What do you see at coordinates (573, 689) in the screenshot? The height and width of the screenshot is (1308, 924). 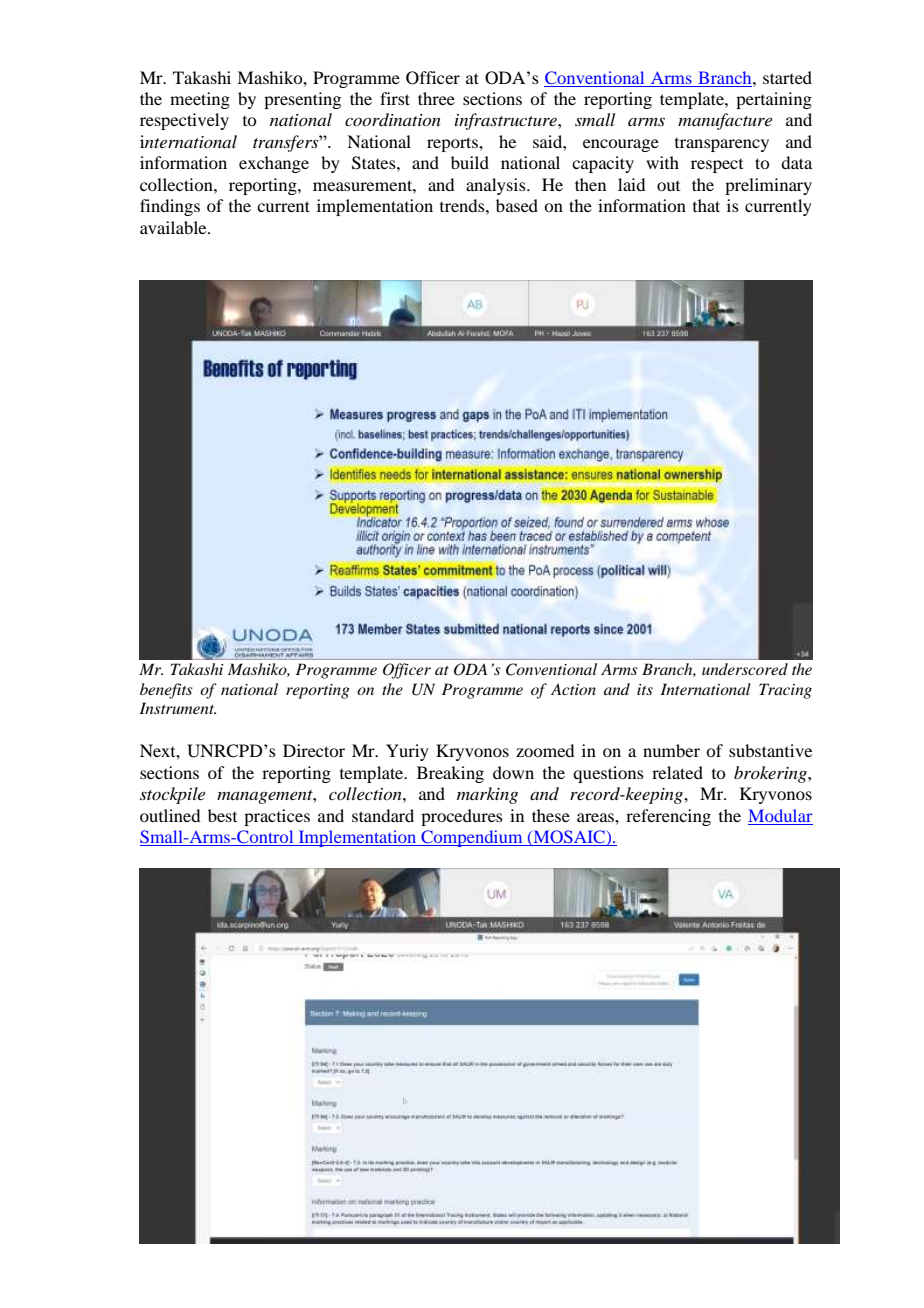 I see `Action` at bounding box center [573, 689].
